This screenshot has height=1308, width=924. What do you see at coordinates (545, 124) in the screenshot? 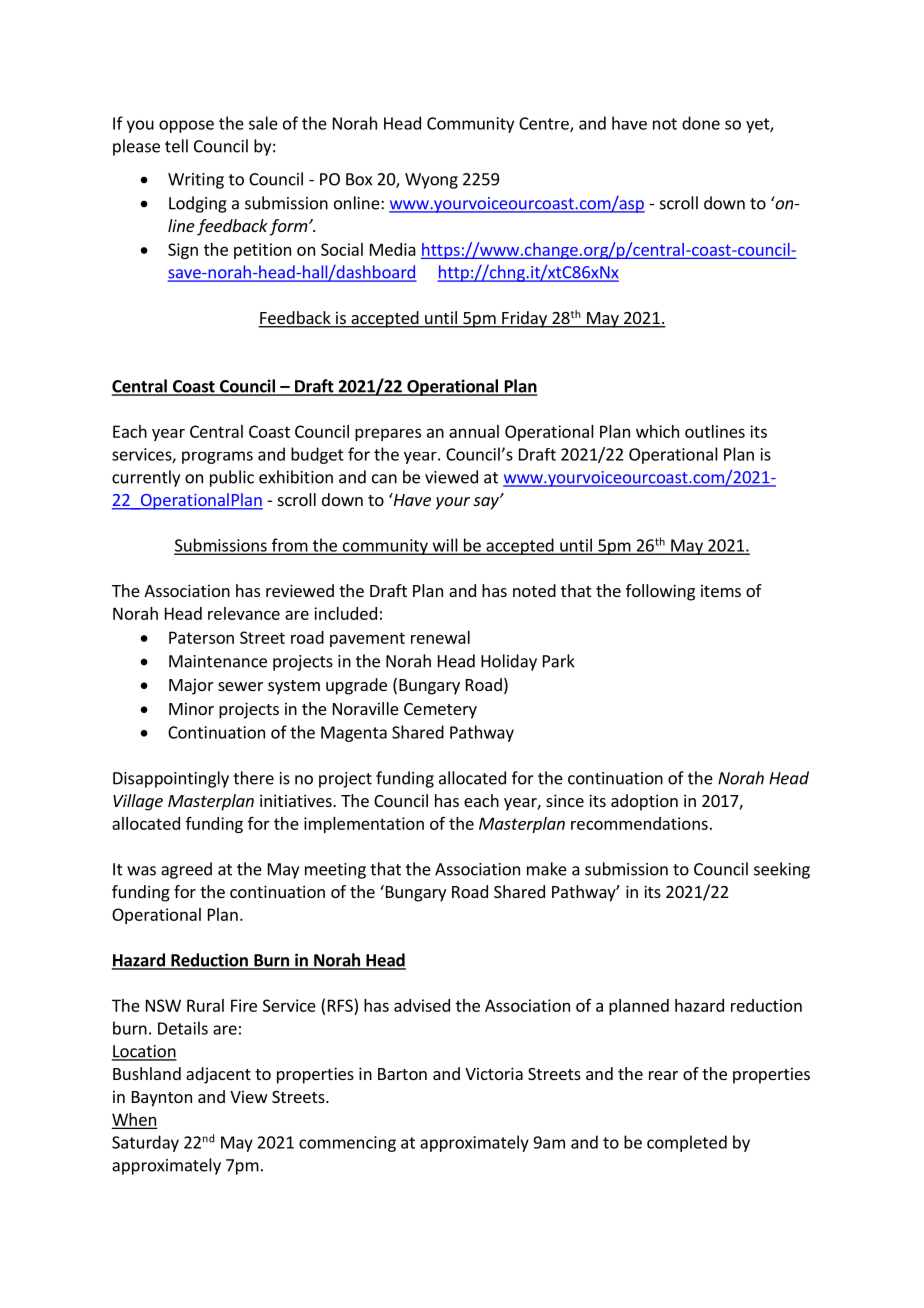
I see `Centre` at bounding box center [545, 124].
